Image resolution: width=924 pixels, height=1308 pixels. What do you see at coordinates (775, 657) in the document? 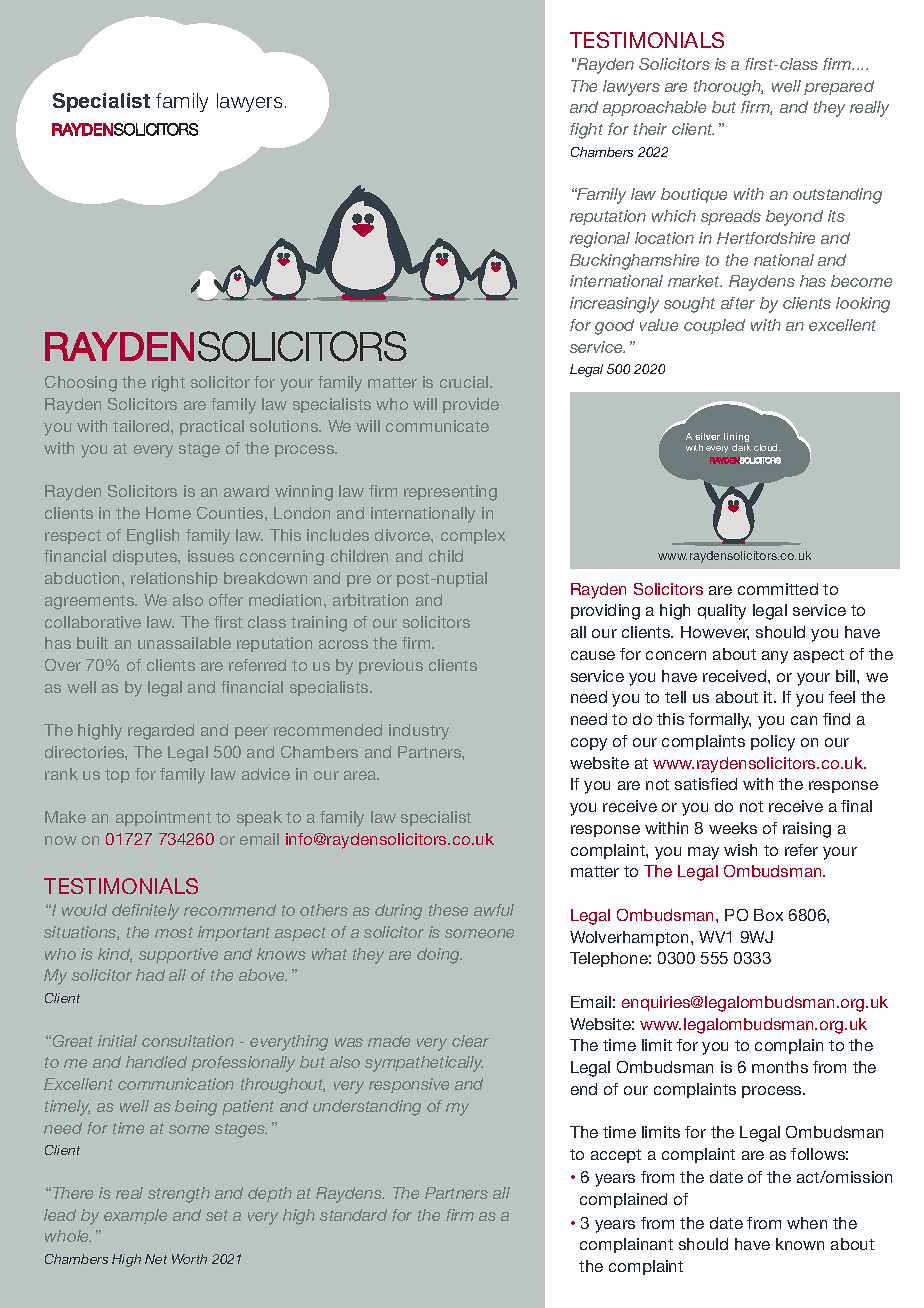
I see `any` at bounding box center [775, 657].
